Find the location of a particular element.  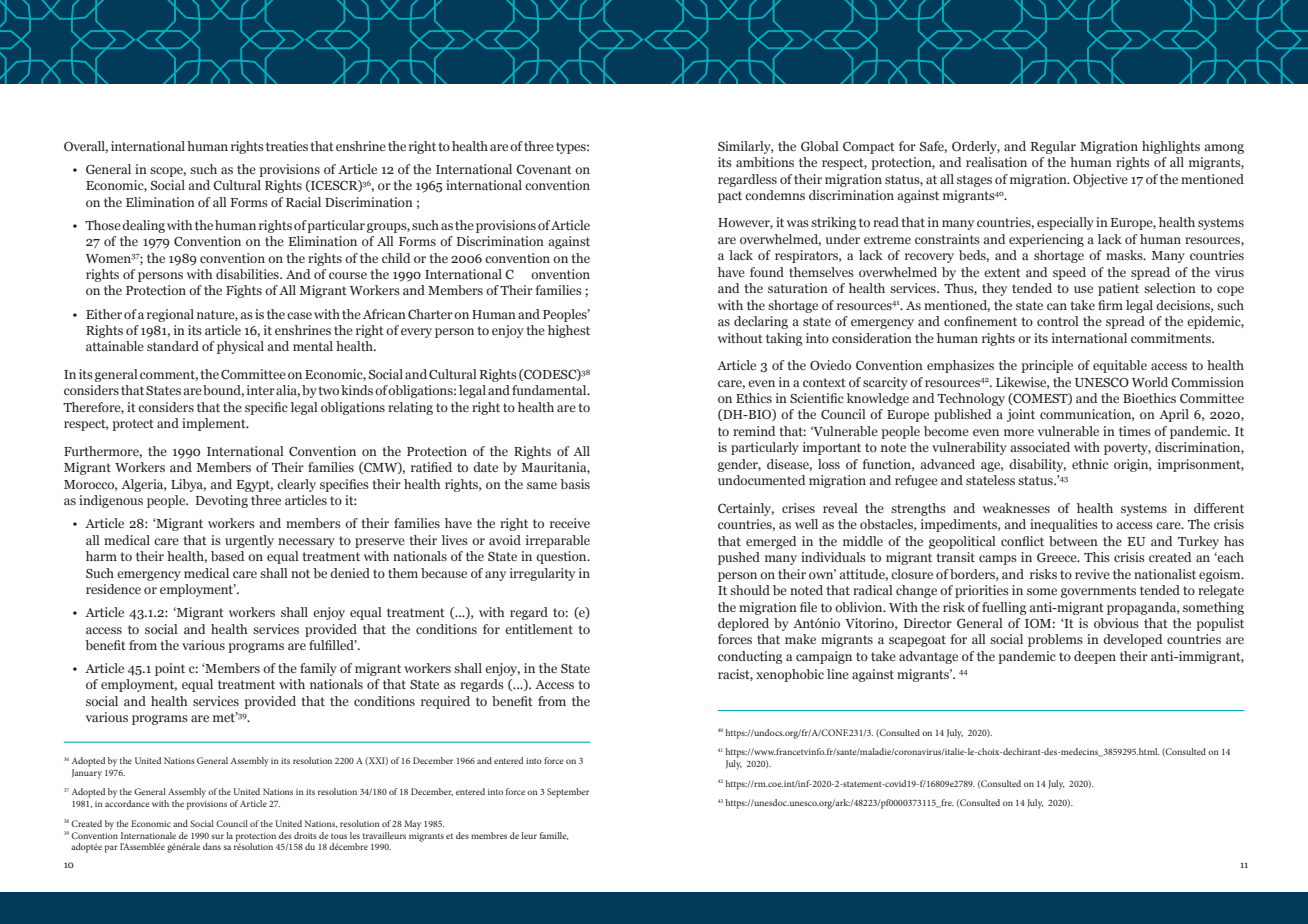

deplored is located at coordinates (743, 624).
